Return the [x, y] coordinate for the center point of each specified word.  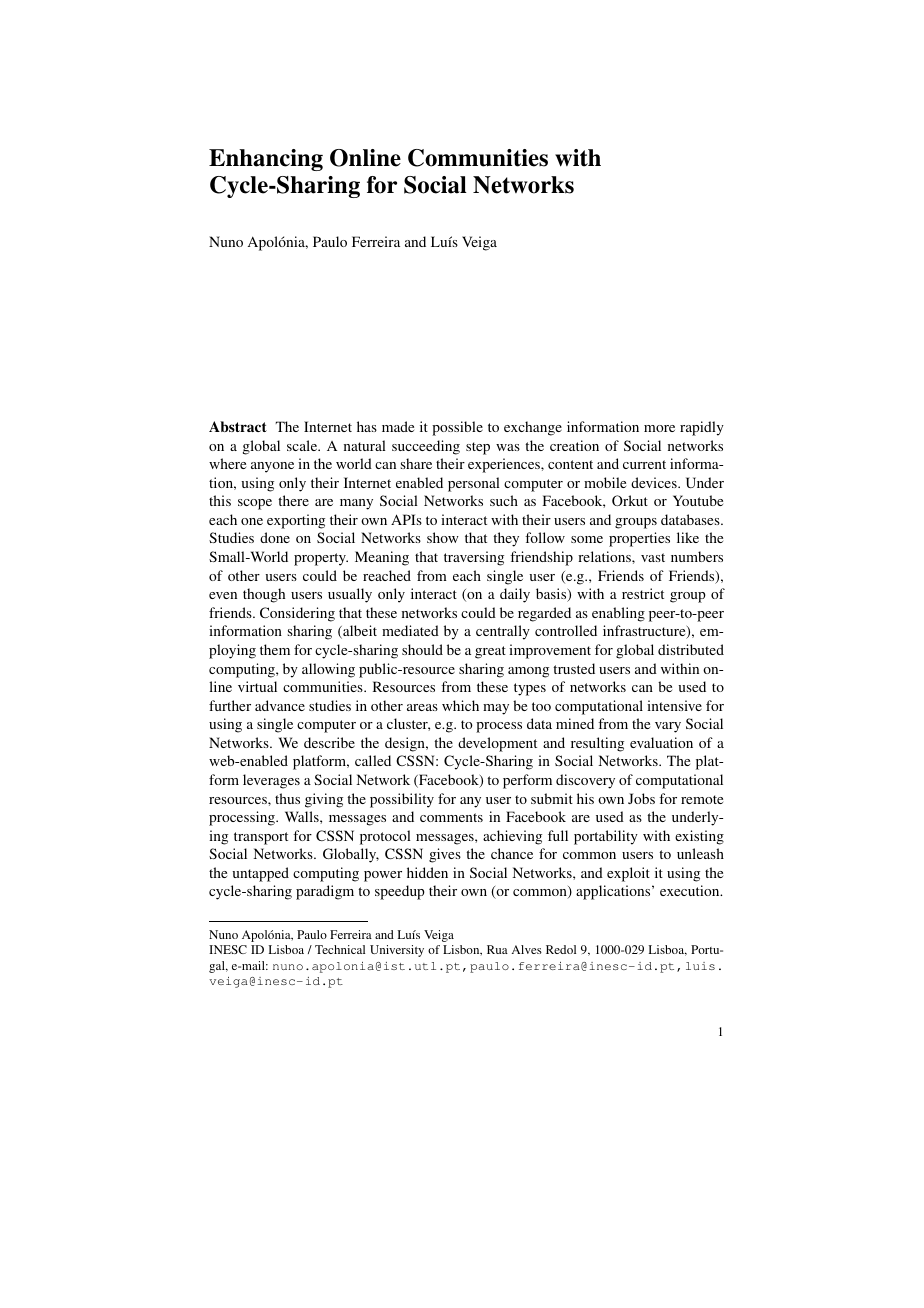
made [398, 426]
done [275, 537]
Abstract [238, 426]
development [497, 744]
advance [280, 705]
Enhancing [266, 160]
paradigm [325, 892]
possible [457, 428]
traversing [474, 558]
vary [668, 727]
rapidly [702, 428]
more [659, 428]
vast [653, 557]
